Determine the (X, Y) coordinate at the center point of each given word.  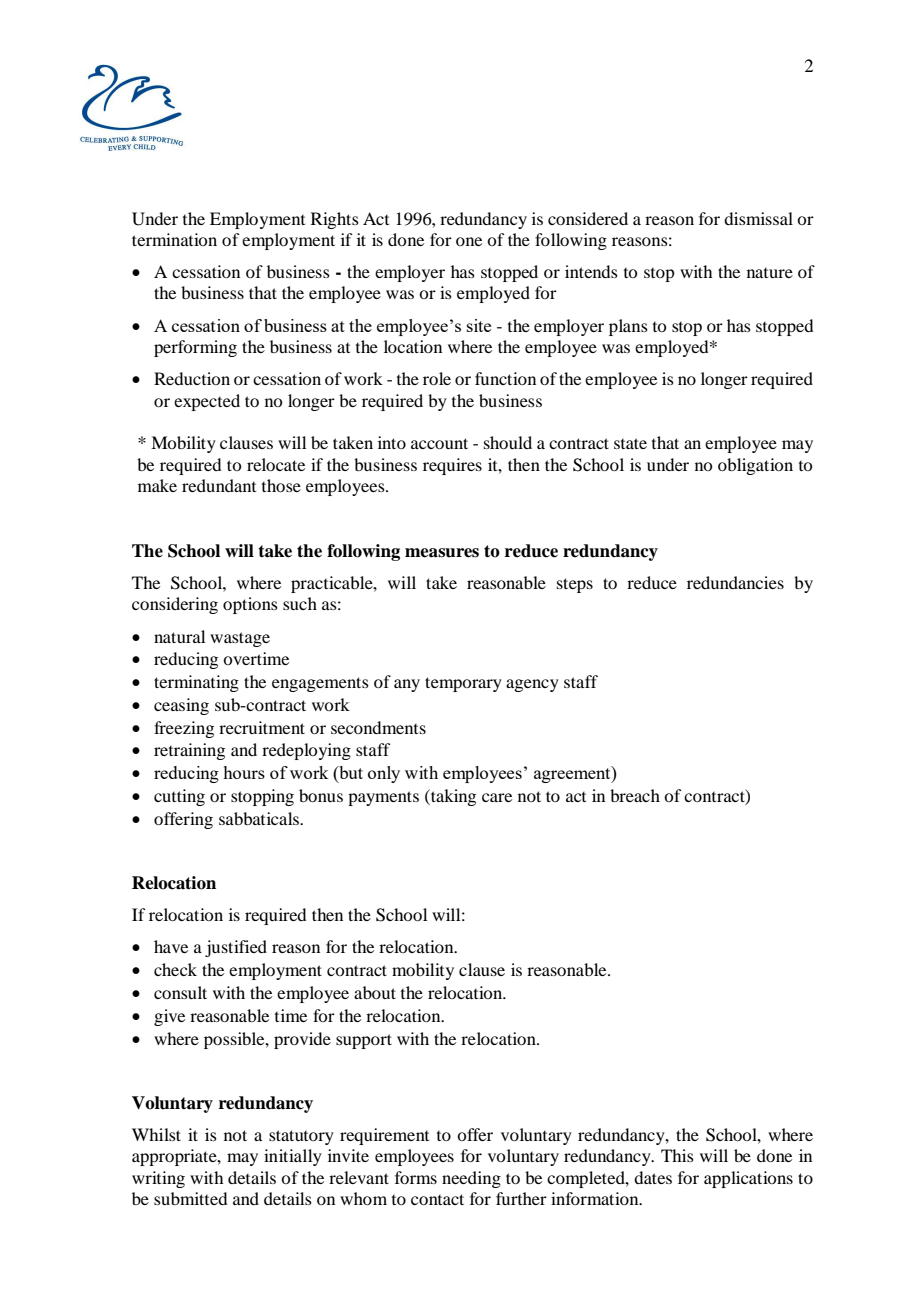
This (677, 1155)
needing (471, 1179)
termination (174, 239)
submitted (190, 1198)
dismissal (758, 218)
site (479, 325)
